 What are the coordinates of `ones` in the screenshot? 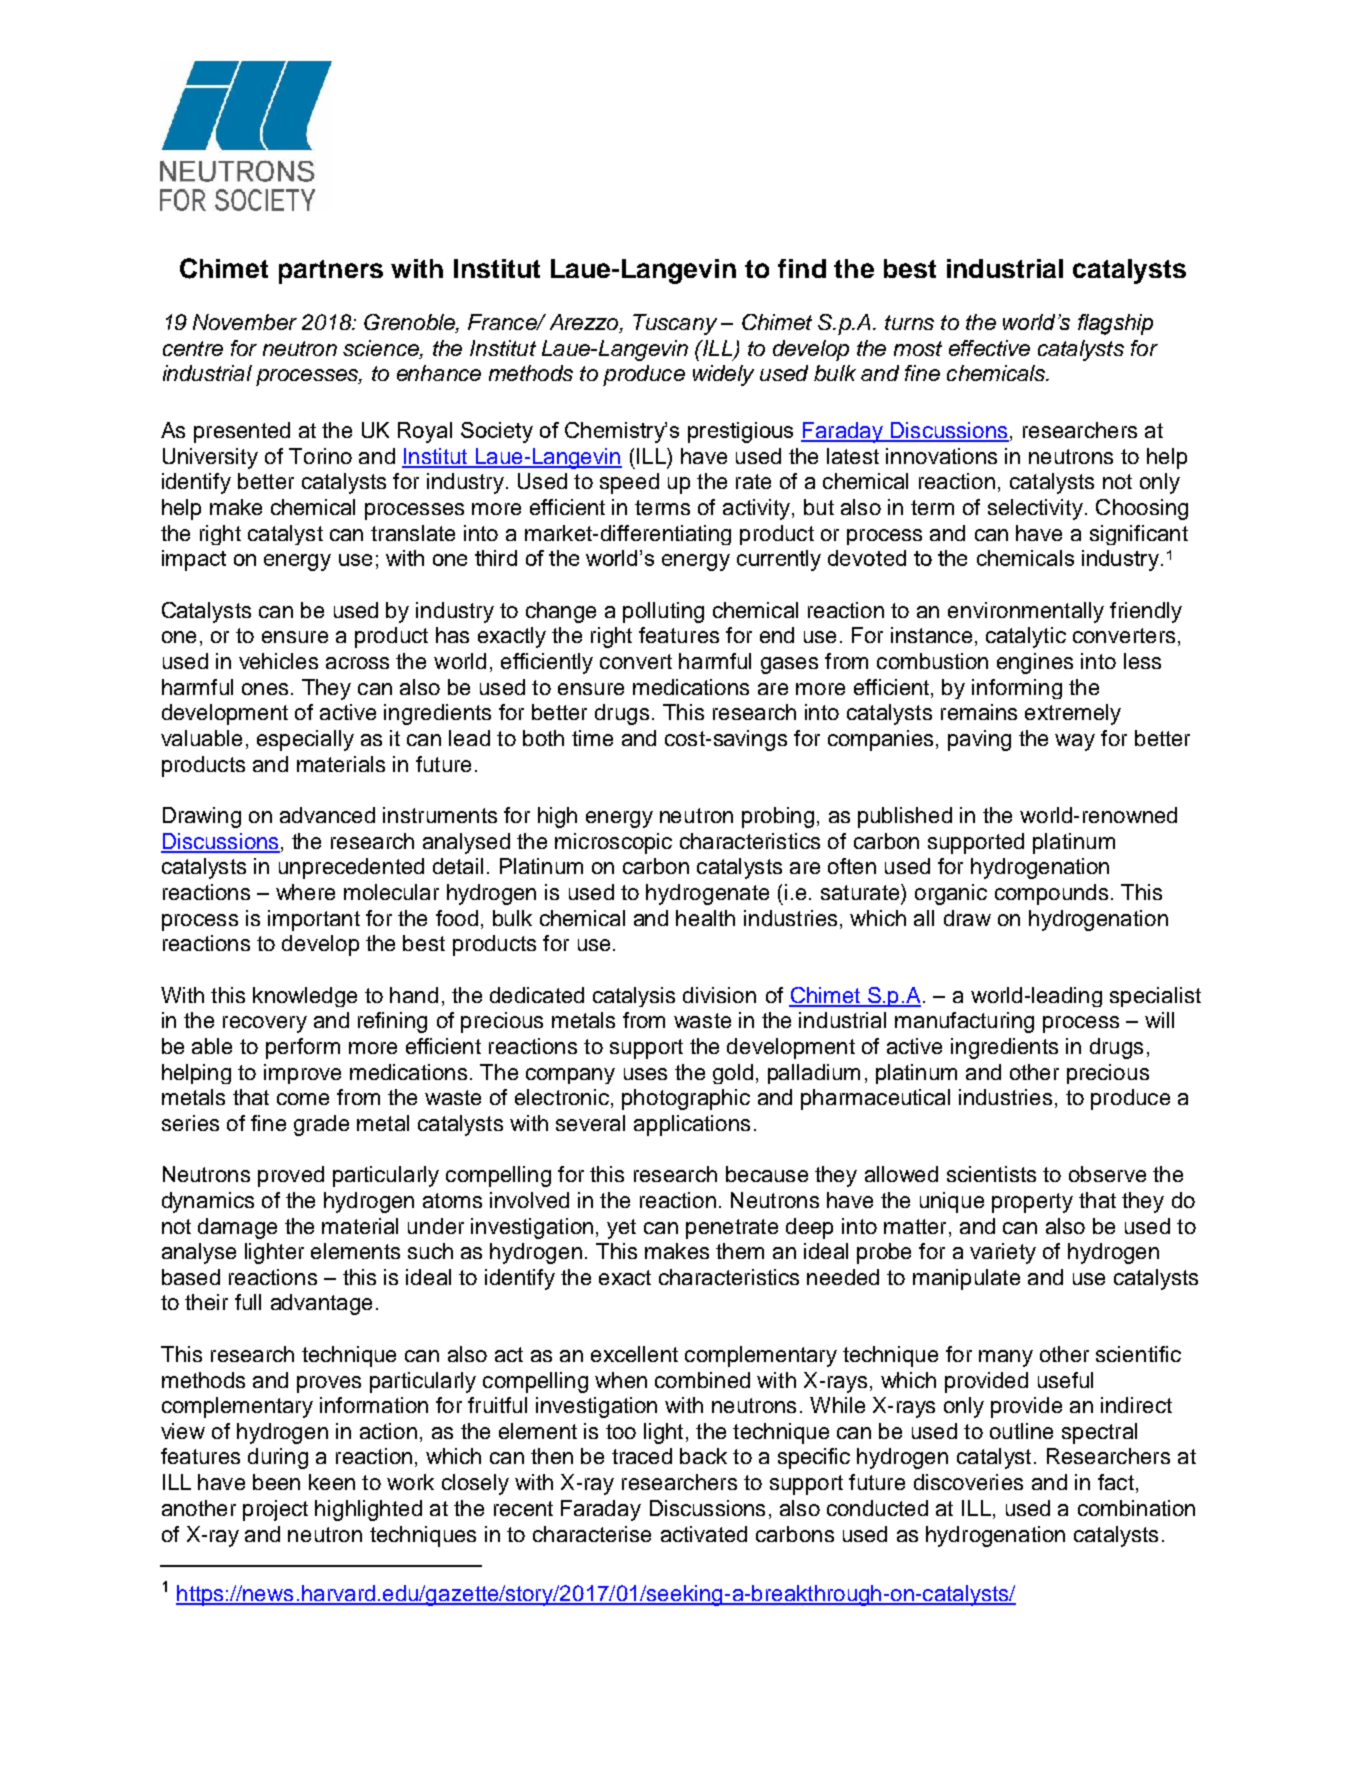 It's located at (265, 689).
